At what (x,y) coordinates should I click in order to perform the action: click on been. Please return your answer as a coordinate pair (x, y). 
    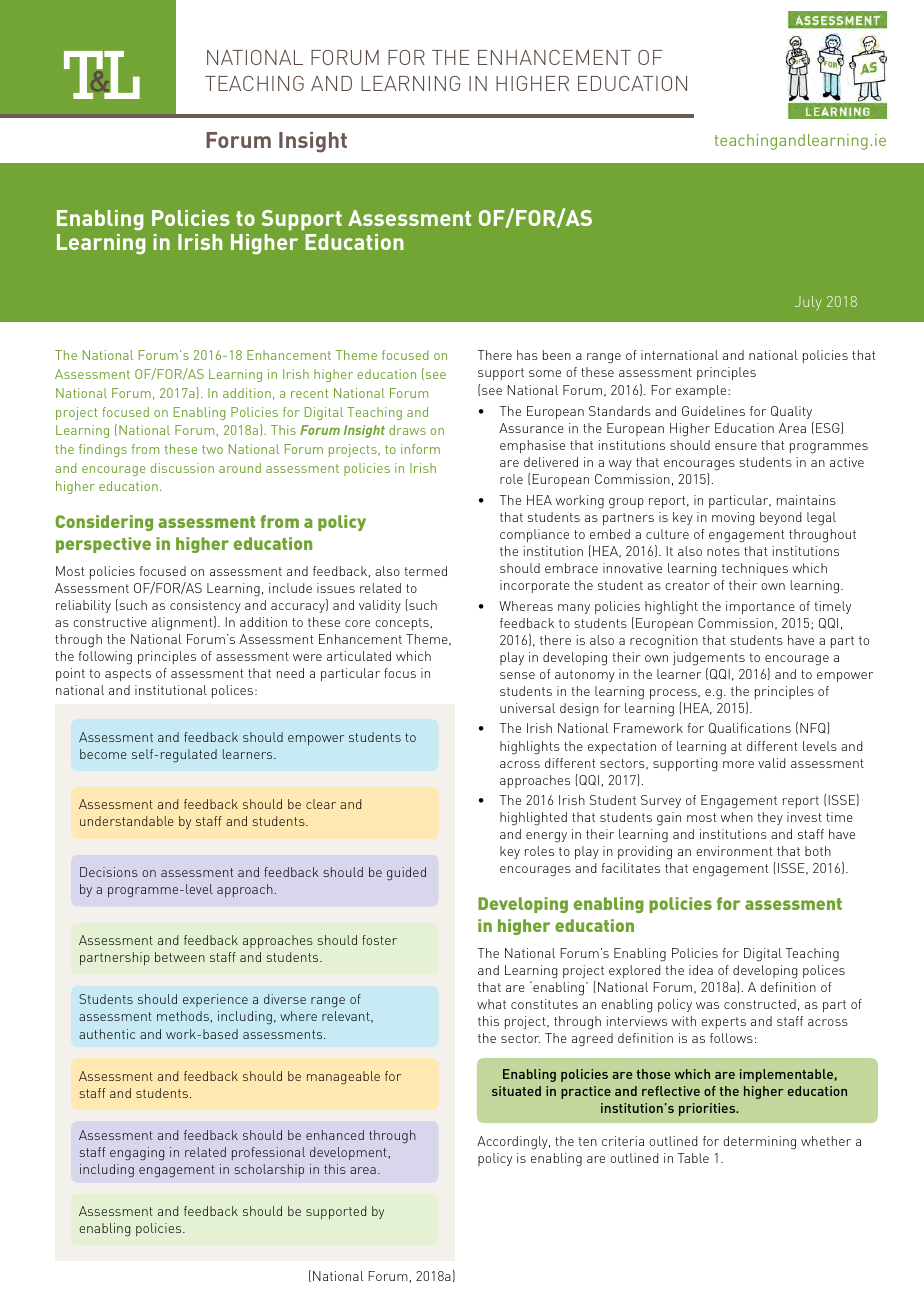
    Looking at the image, I should click on (557, 355).
